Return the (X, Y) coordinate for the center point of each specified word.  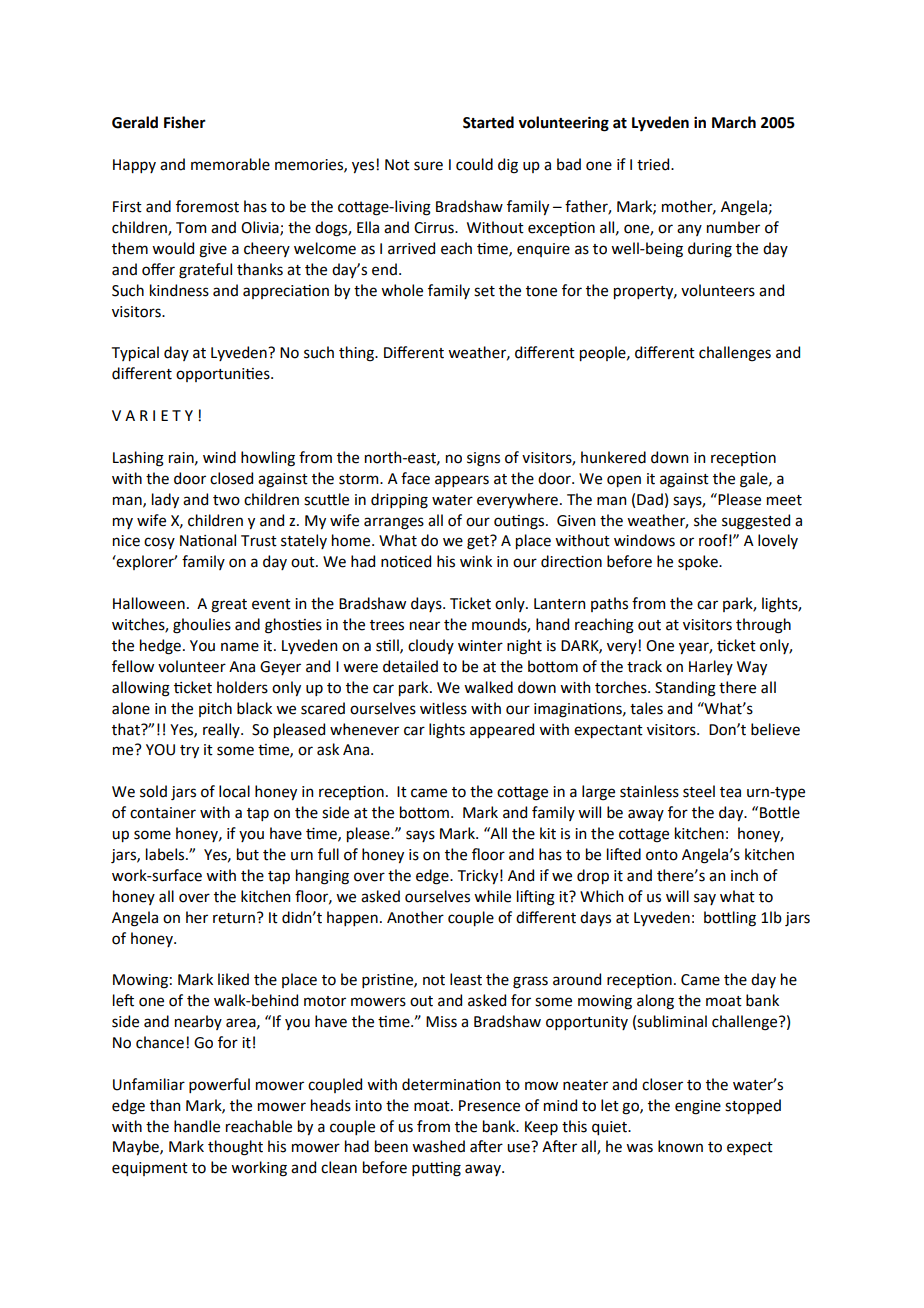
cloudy (431, 646)
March (734, 122)
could (474, 164)
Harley (711, 667)
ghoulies (202, 626)
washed (438, 1146)
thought (235, 1148)
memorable (230, 164)
